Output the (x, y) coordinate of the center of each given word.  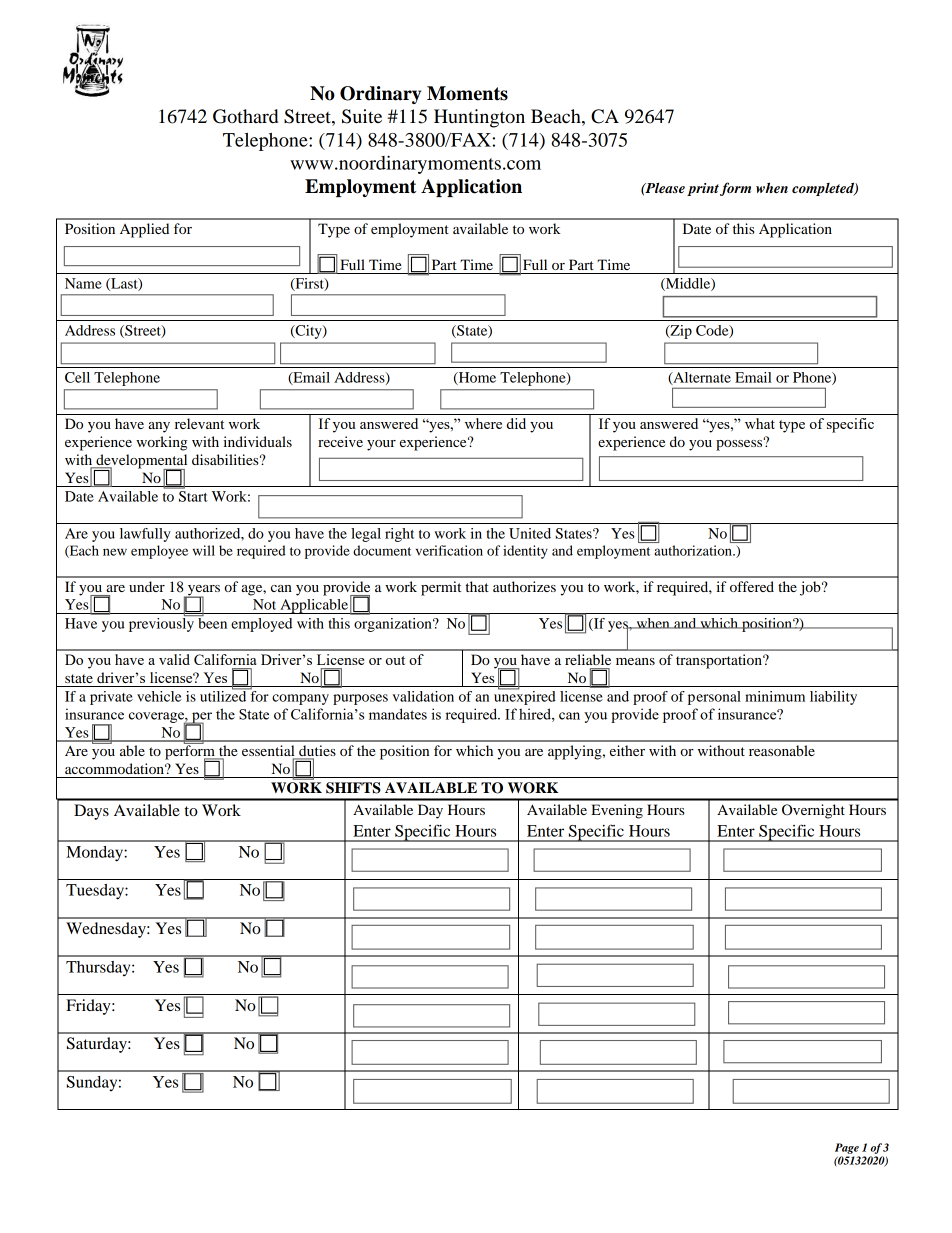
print (703, 189)
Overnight (813, 811)
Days (91, 812)
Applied (144, 230)
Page (847, 1148)
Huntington (479, 118)
